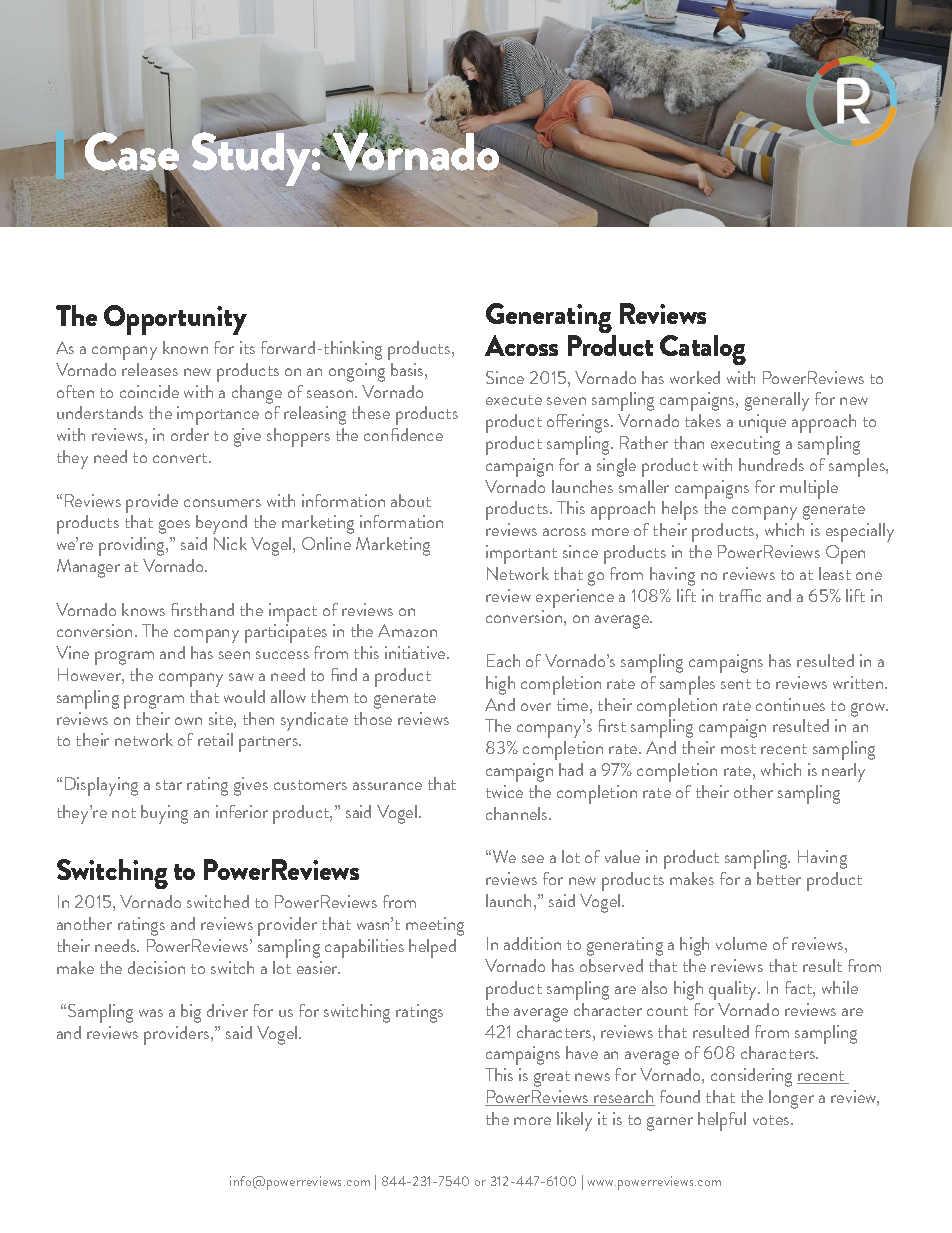 This image has width=952, height=1233. What do you see at coordinates (779, 878) in the image?
I see `better` at bounding box center [779, 878].
